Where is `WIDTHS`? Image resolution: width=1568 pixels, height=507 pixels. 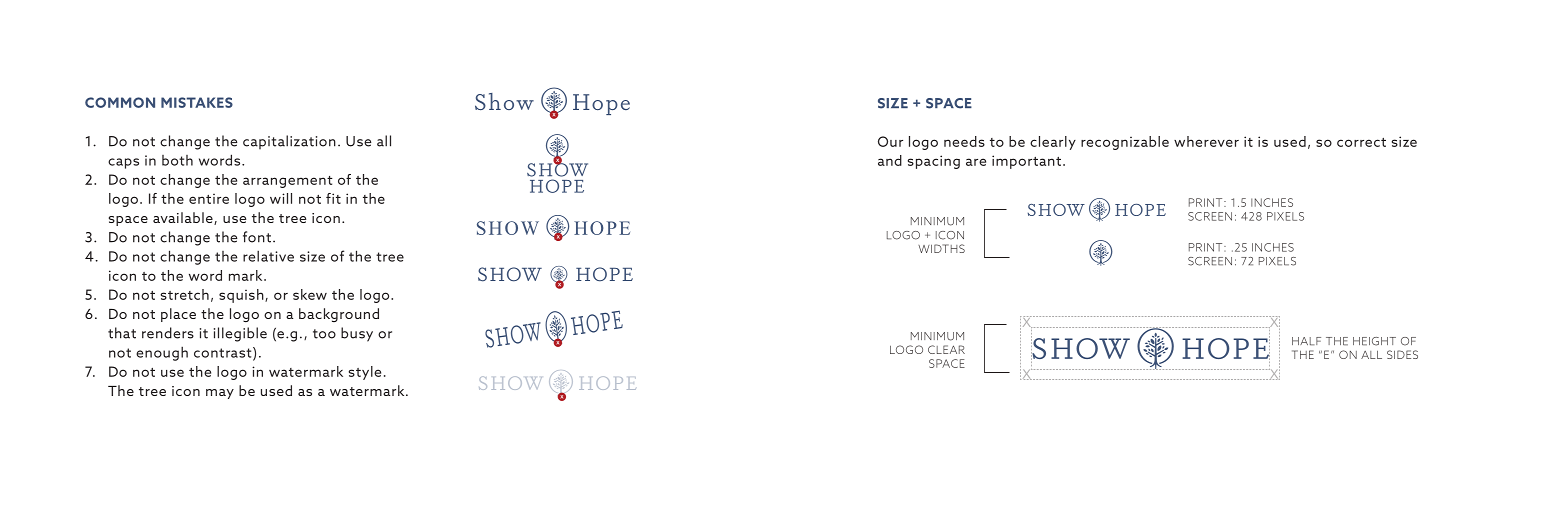
WIDTHS is located at coordinates (941, 248).
